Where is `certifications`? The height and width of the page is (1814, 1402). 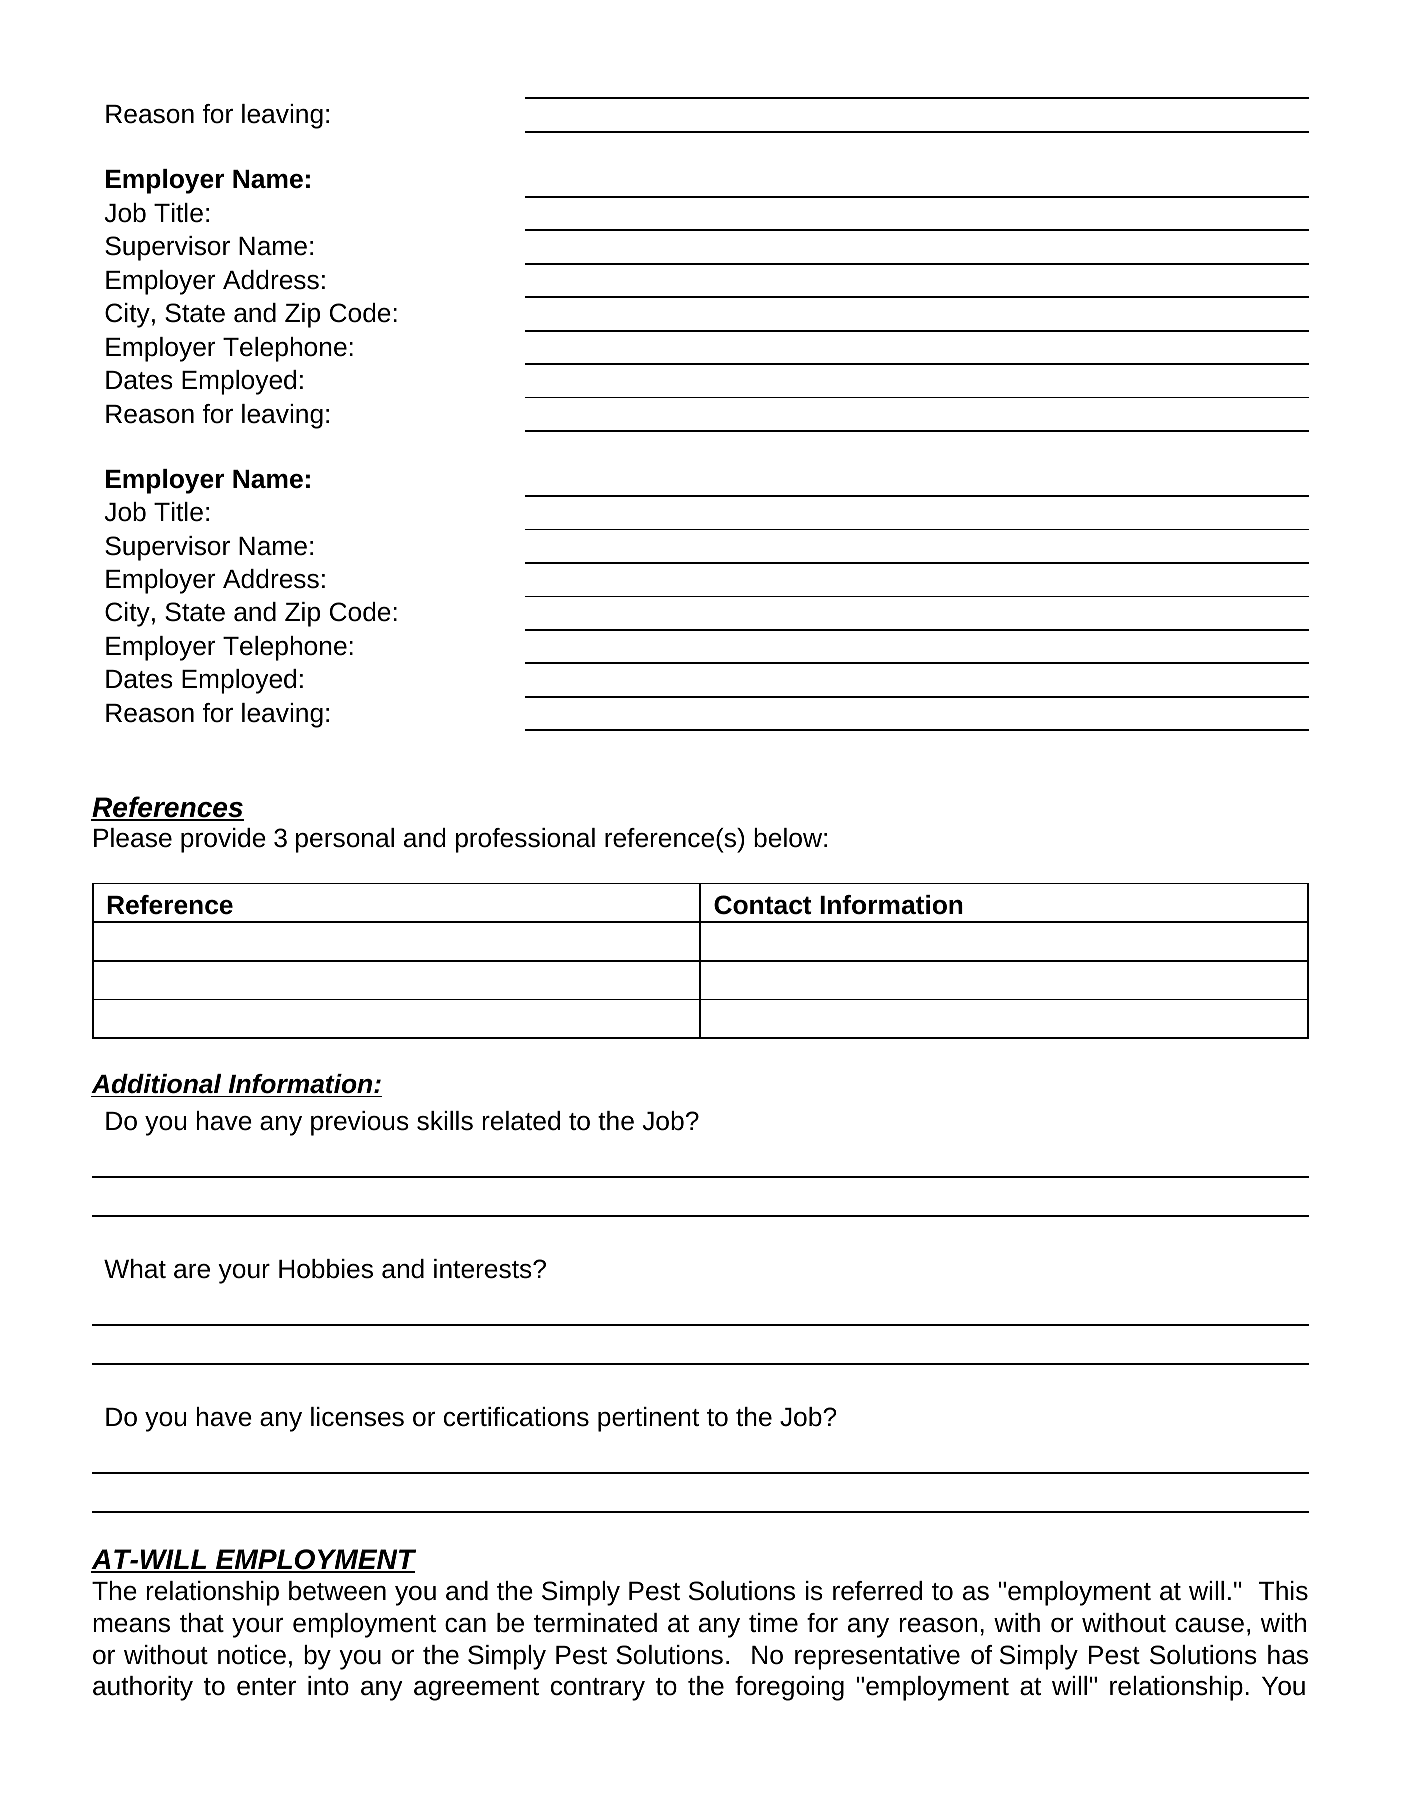 certifications is located at coordinates (516, 1417).
